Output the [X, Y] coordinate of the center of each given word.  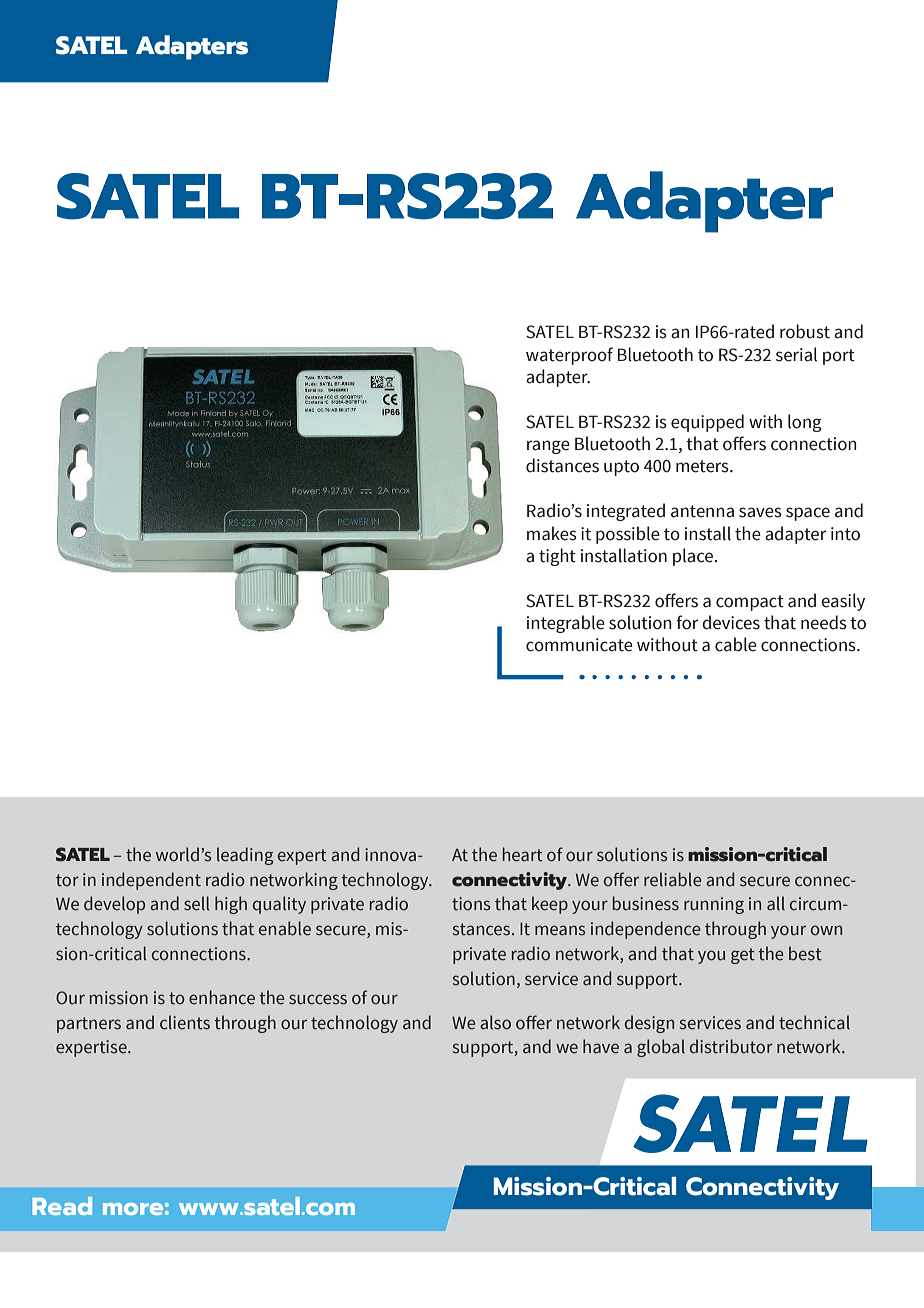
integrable [566, 624]
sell [197, 903]
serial [796, 354]
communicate [579, 645]
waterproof [569, 356]
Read [62, 1206]
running [714, 905]
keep [550, 905]
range [548, 447]
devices [731, 622]
